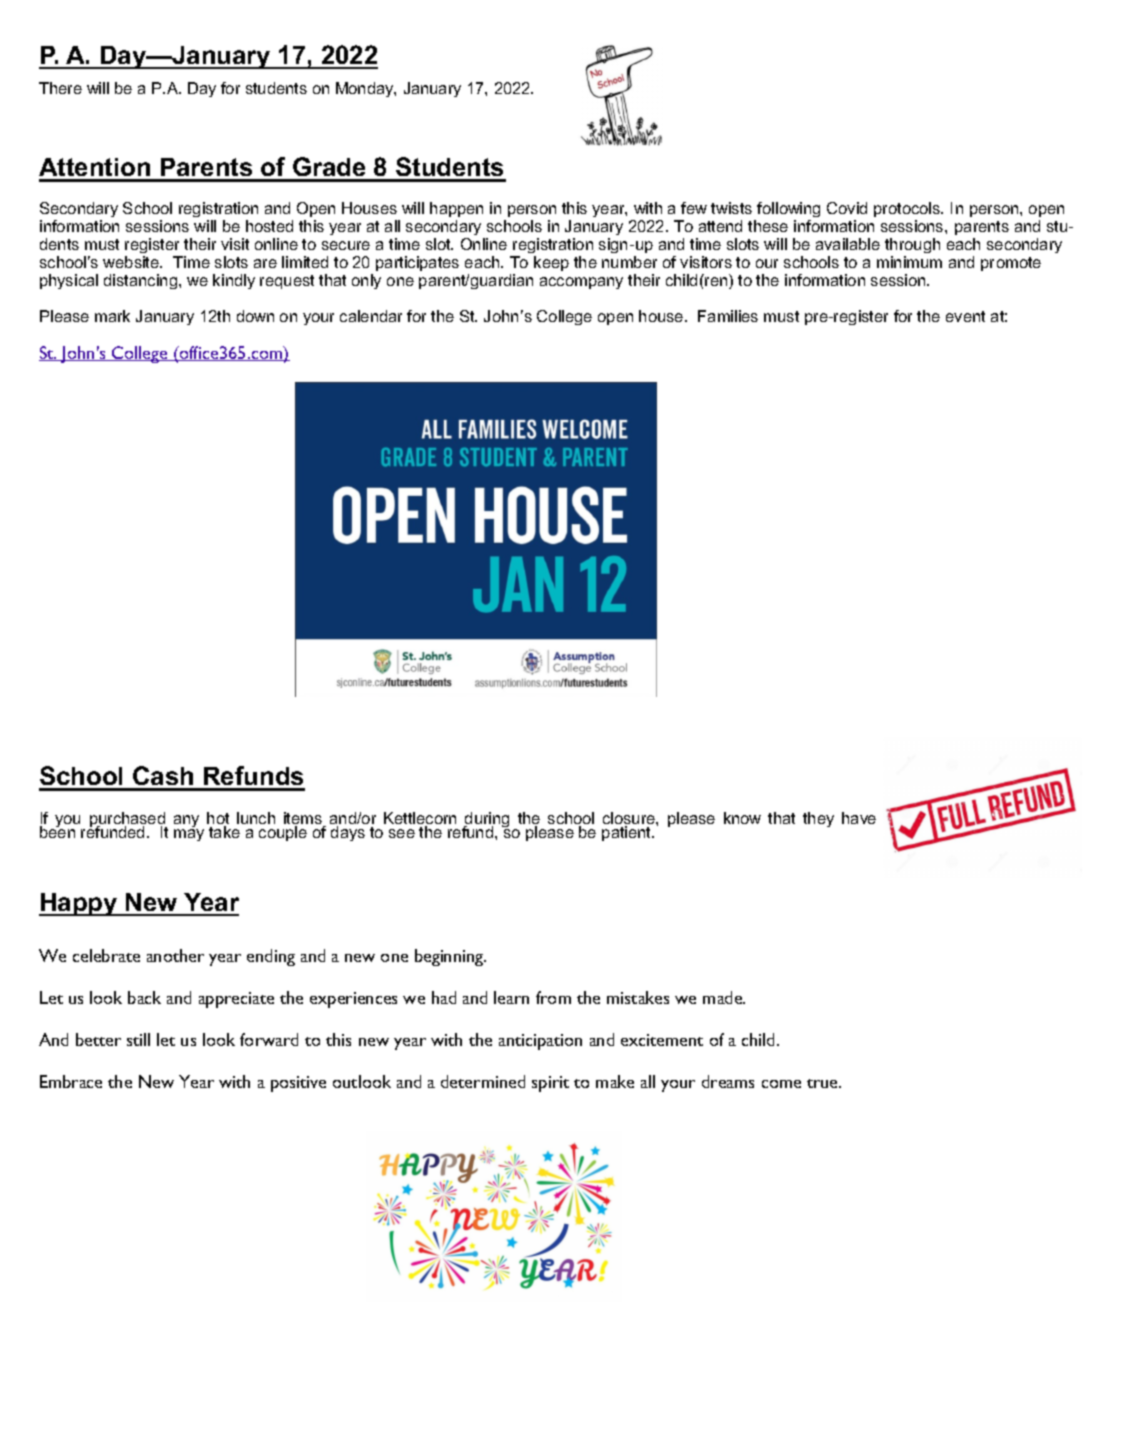 This screenshot has width=1125, height=1456. What do you see at coordinates (908, 209) in the screenshot?
I see `protocols` at bounding box center [908, 209].
